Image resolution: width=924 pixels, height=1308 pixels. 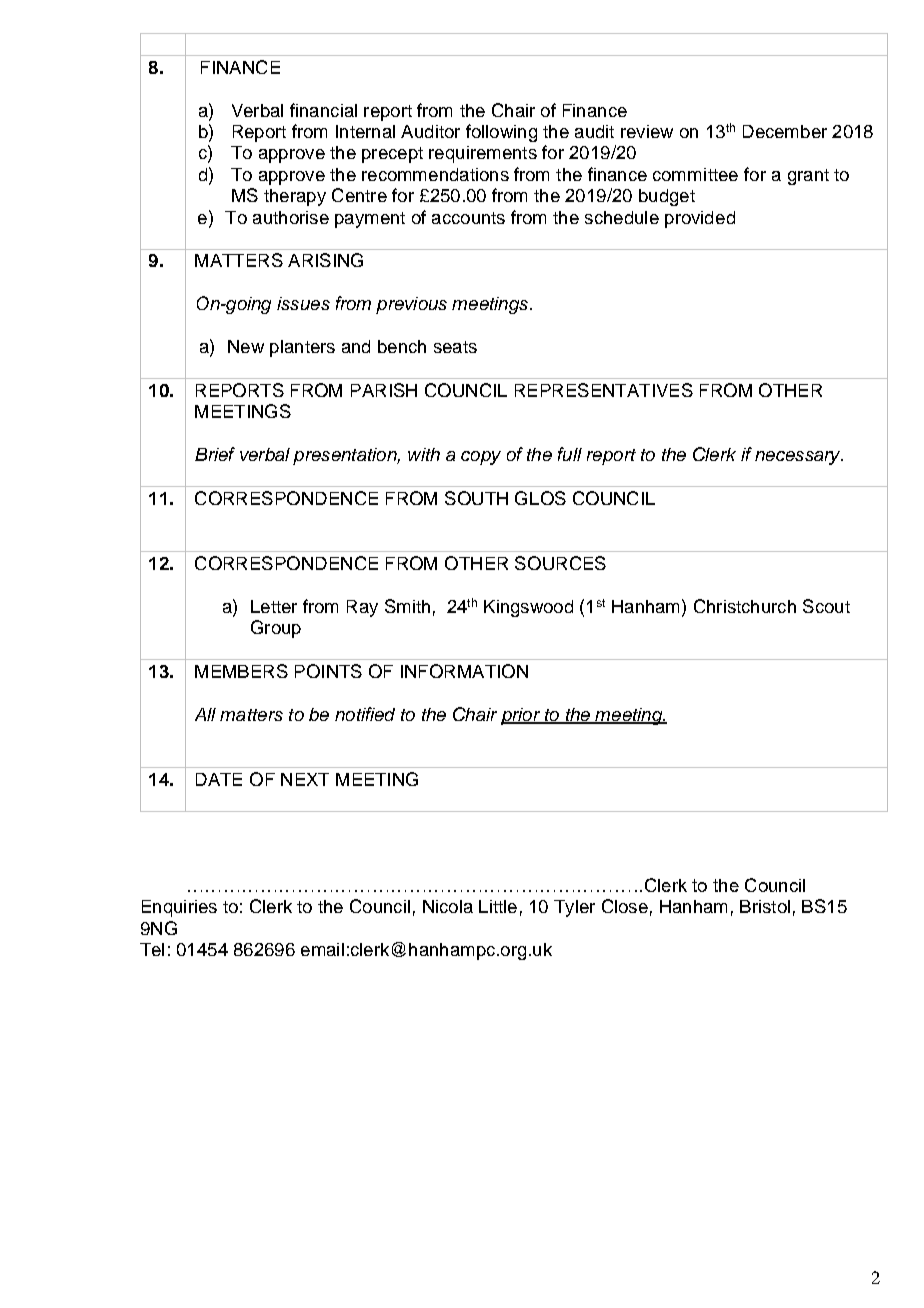 I want to click on Brief, so click(x=215, y=454).
